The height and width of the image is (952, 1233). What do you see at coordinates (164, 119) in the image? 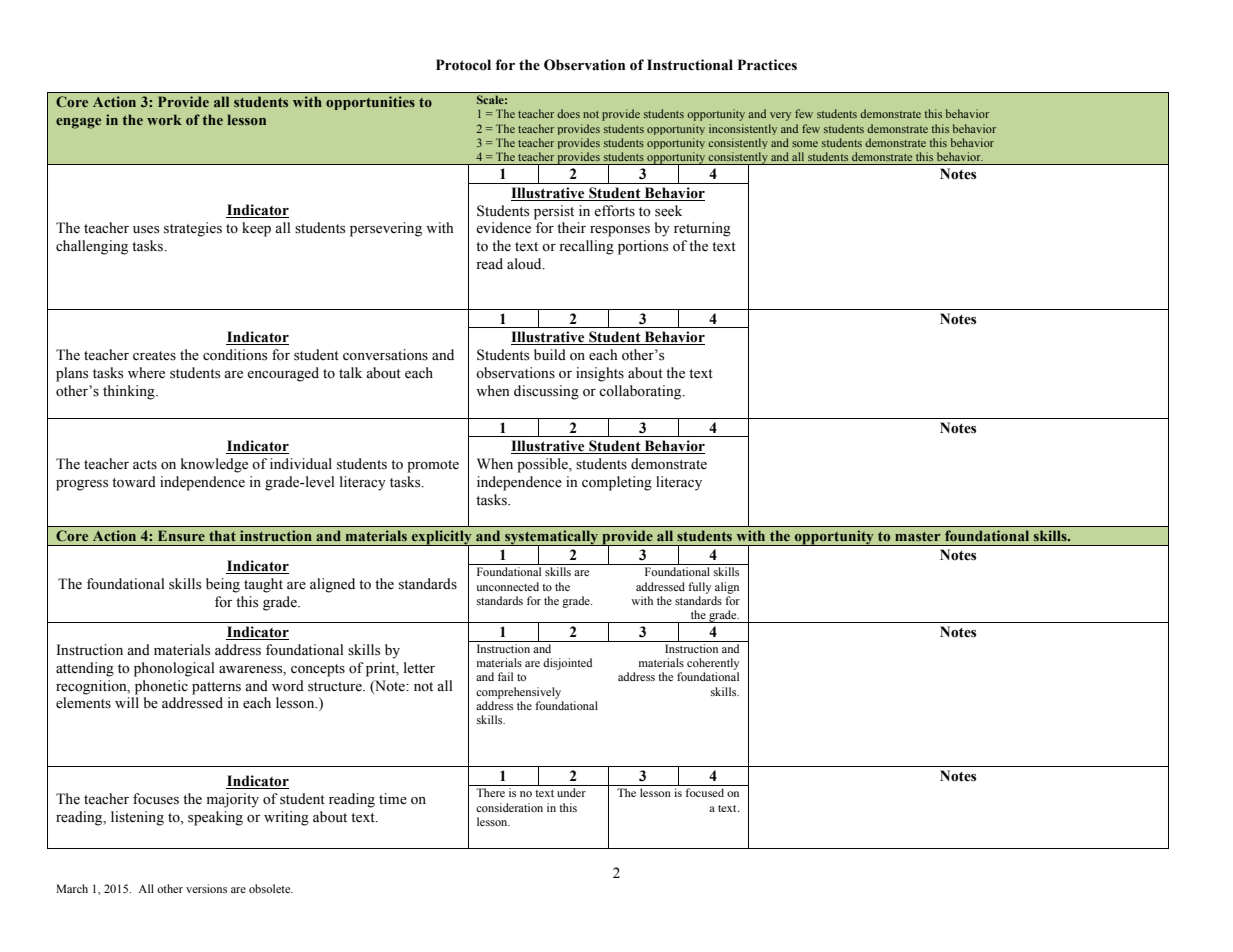
I see `work` at bounding box center [164, 119].
